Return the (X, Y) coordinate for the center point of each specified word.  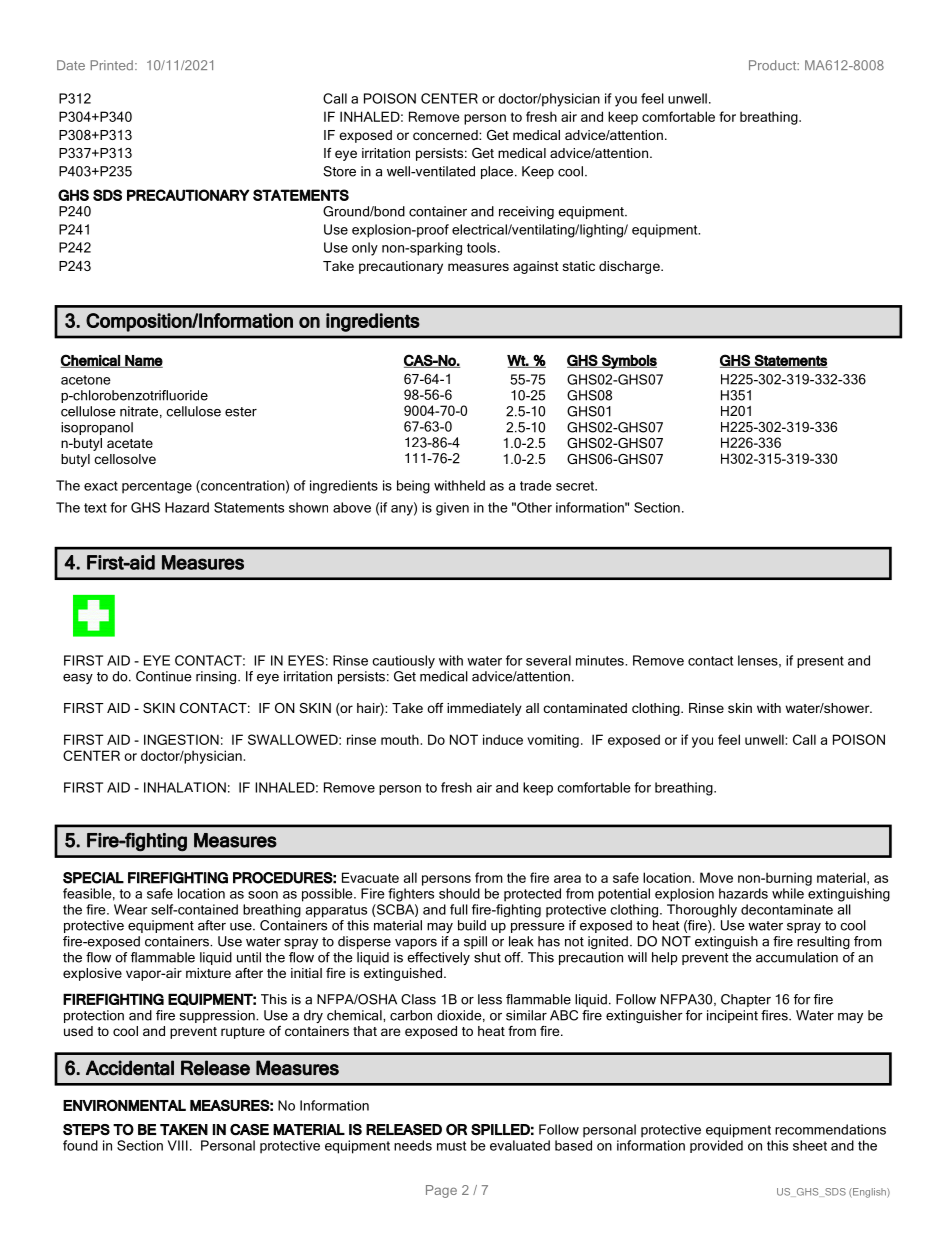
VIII (178, 1145)
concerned (446, 135)
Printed (112, 65)
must (451, 1146)
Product (774, 65)
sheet (810, 1145)
